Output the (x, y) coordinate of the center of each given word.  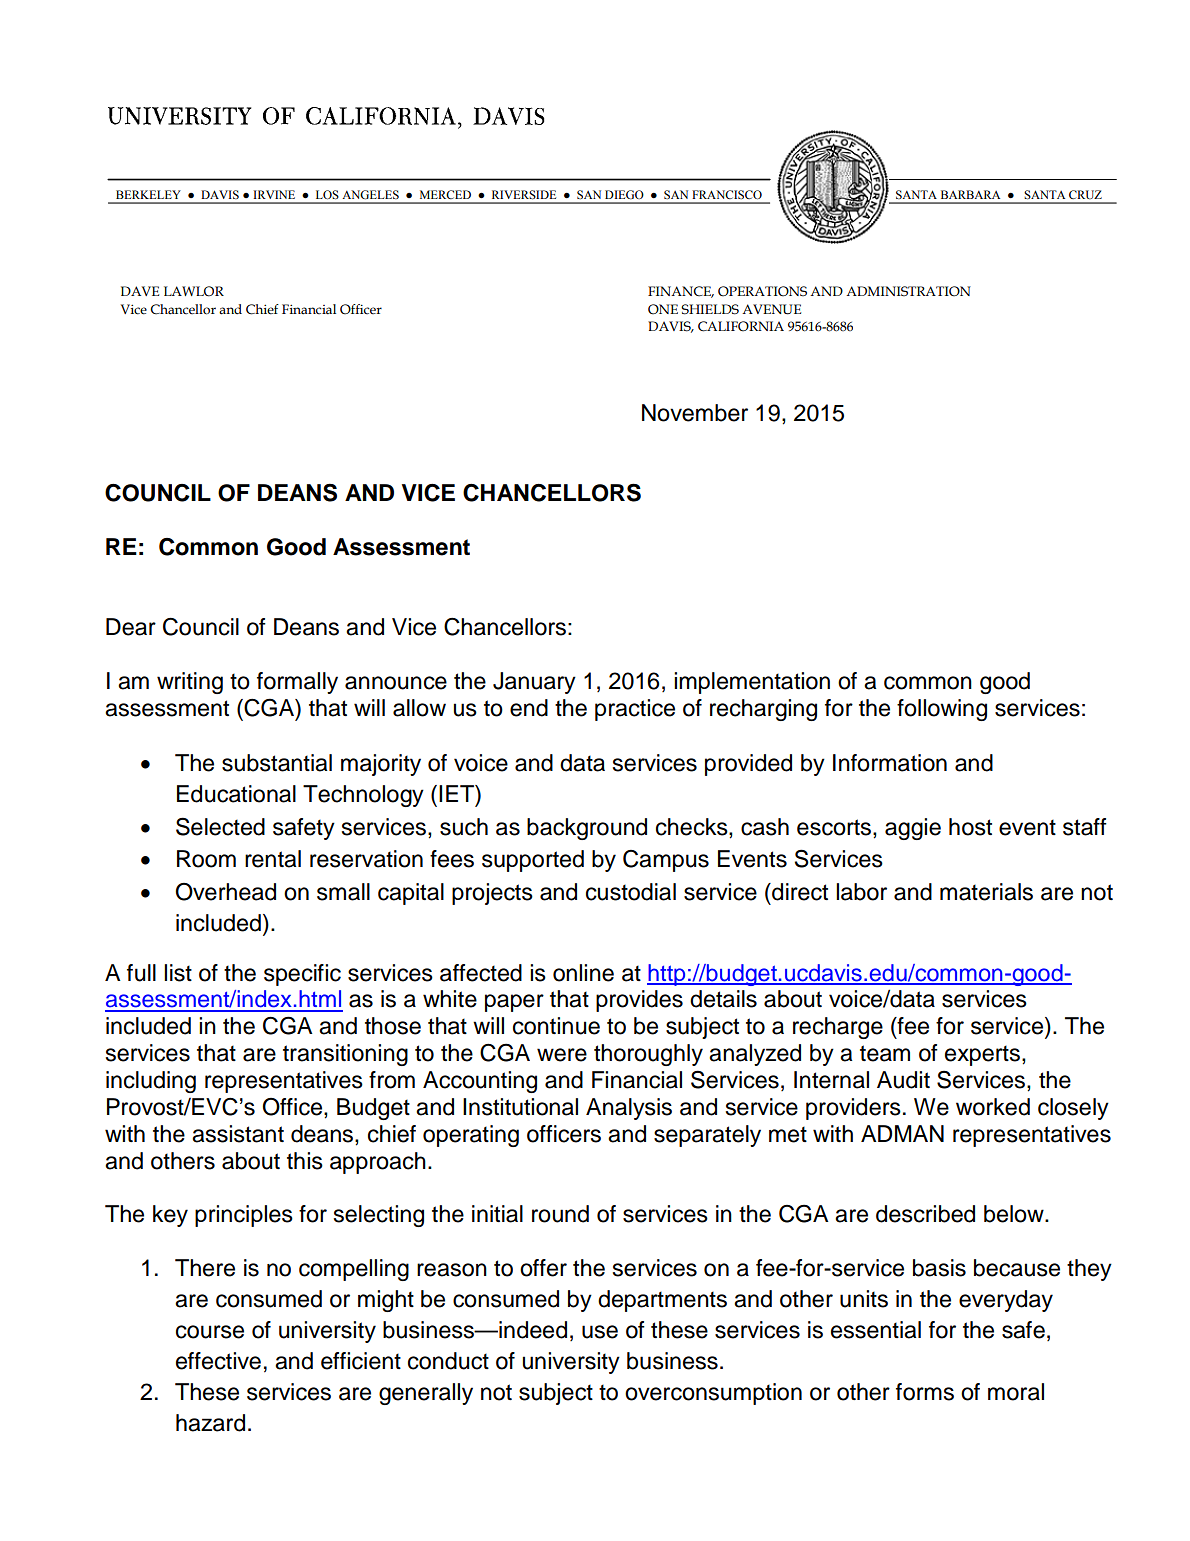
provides (639, 1001)
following (942, 710)
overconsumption (713, 1394)
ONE (663, 309)
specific (302, 975)
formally (297, 683)
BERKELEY (148, 194)
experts (982, 1055)
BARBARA (970, 194)
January (534, 683)
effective (218, 1361)
